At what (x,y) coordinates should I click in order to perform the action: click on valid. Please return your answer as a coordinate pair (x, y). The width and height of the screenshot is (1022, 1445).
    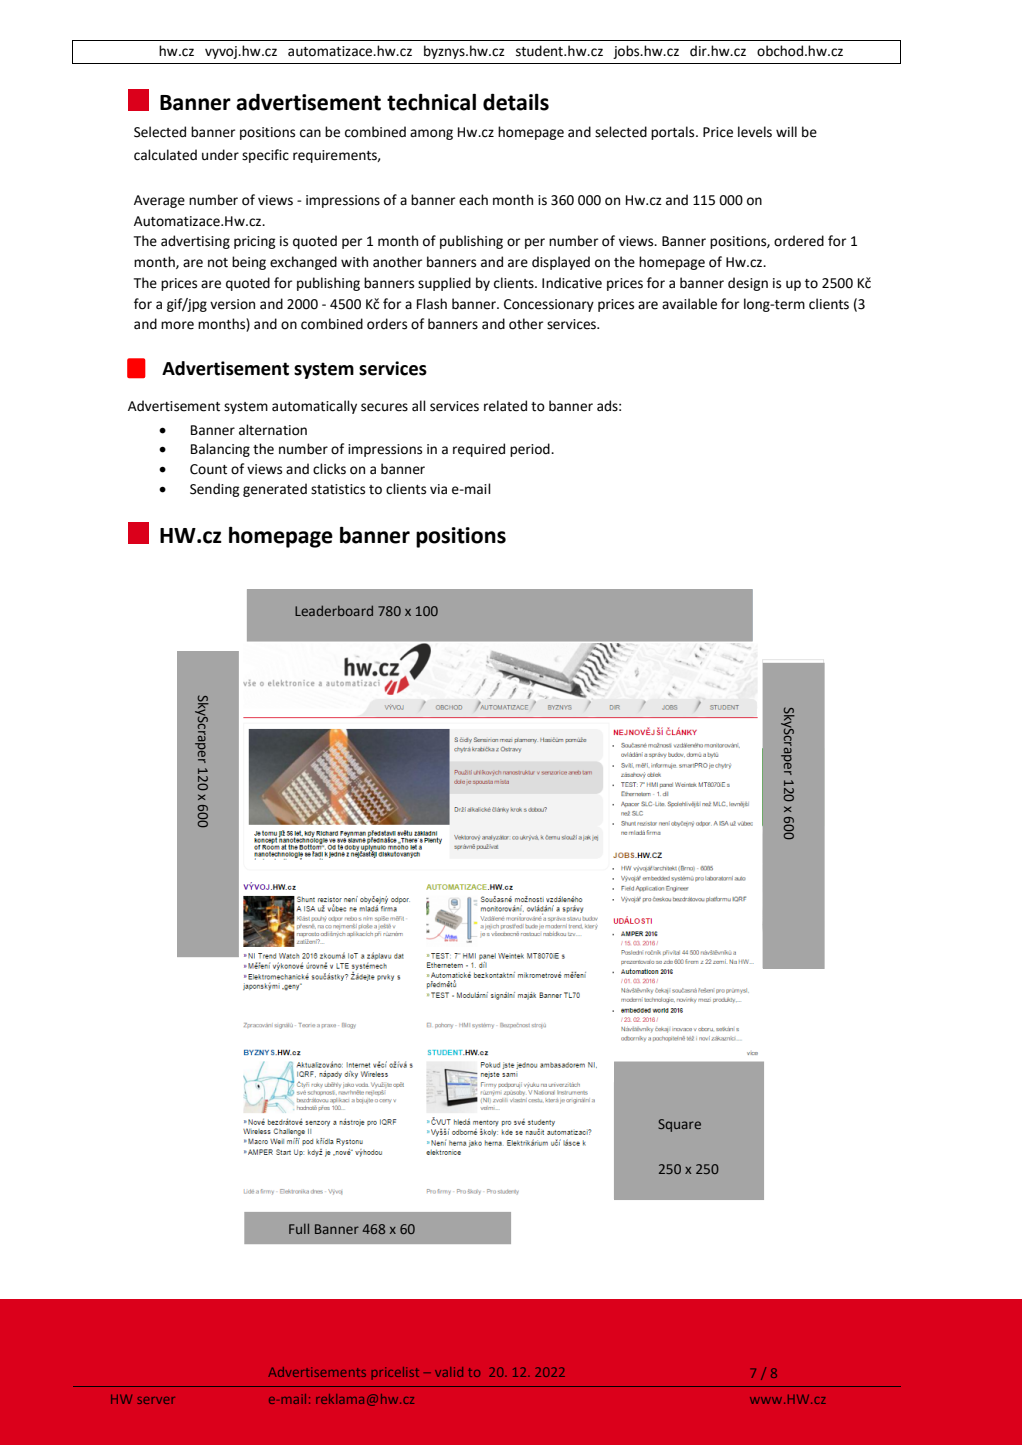
    Looking at the image, I should click on (449, 1372).
